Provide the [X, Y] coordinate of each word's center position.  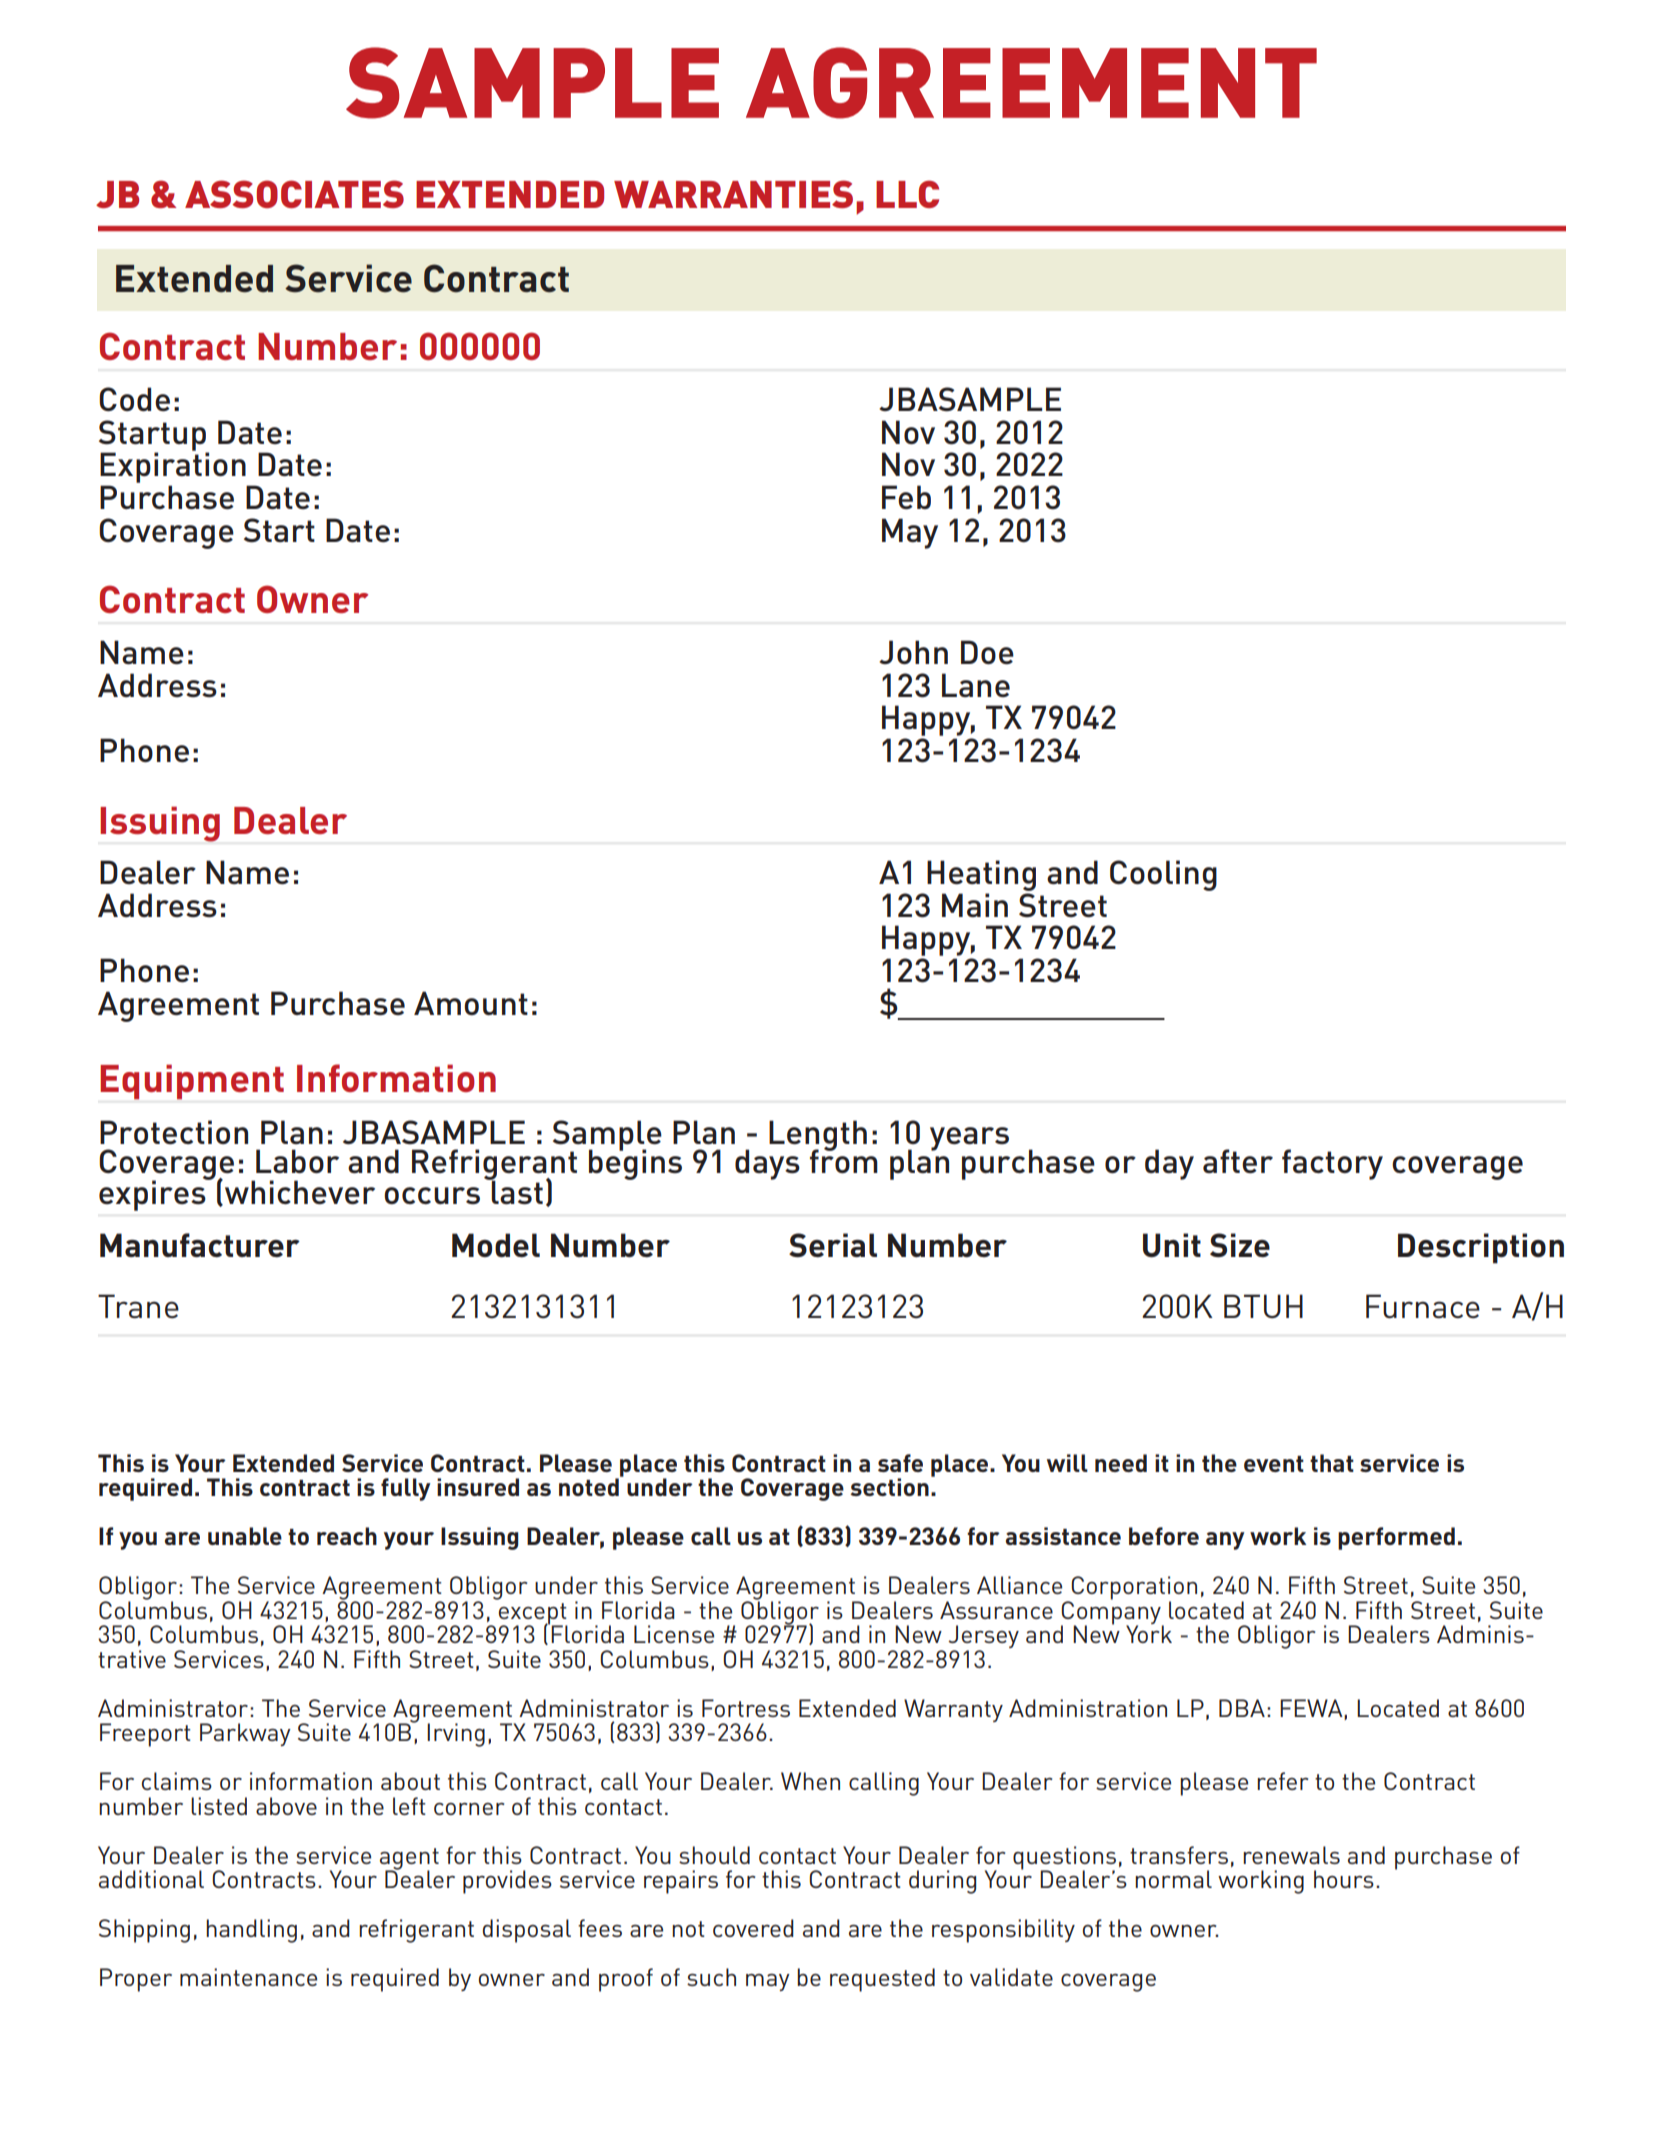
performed [1396, 1538]
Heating [981, 875]
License [674, 1634]
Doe [987, 652]
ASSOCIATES [294, 194]
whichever [300, 1192]
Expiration [173, 466]
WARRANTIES [733, 194]
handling [251, 1931]
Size [1240, 1245]
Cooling [1163, 875]
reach [347, 1536]
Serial [833, 1245]
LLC [907, 194]
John [913, 652]
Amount [471, 1003]
